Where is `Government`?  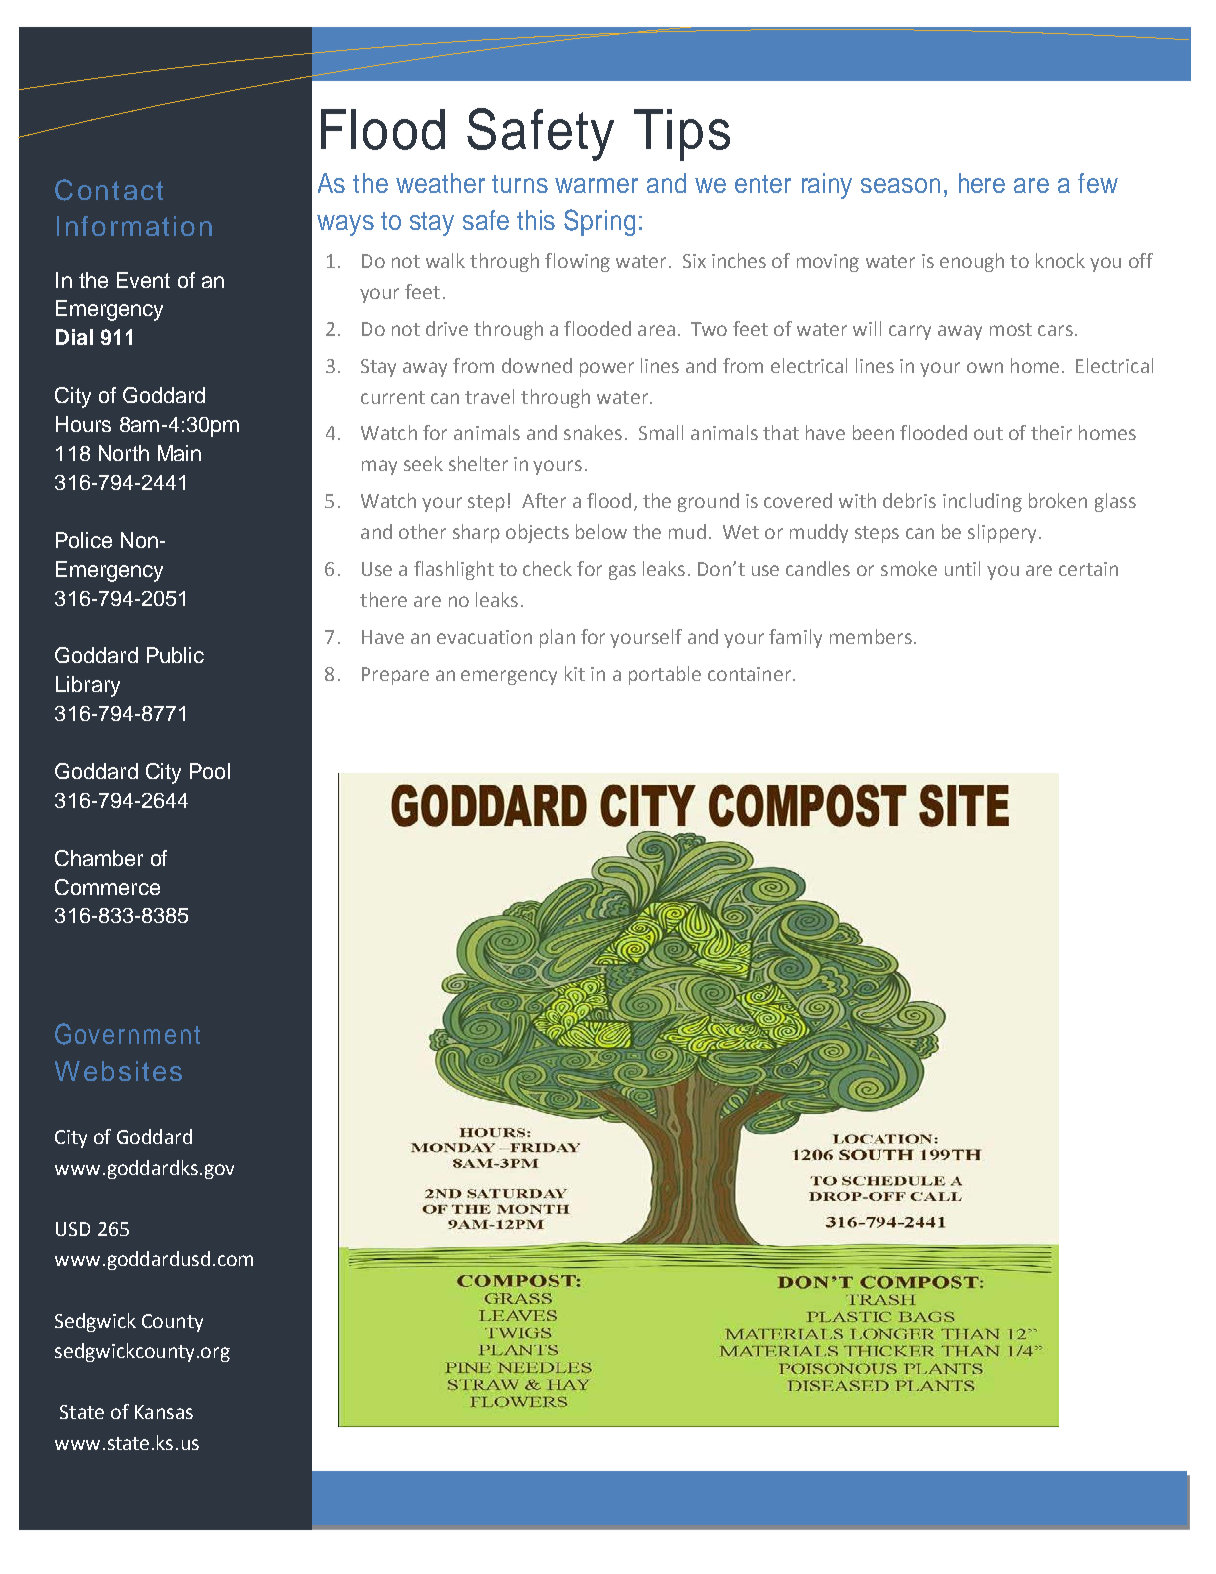 Government is located at coordinates (127, 1034).
